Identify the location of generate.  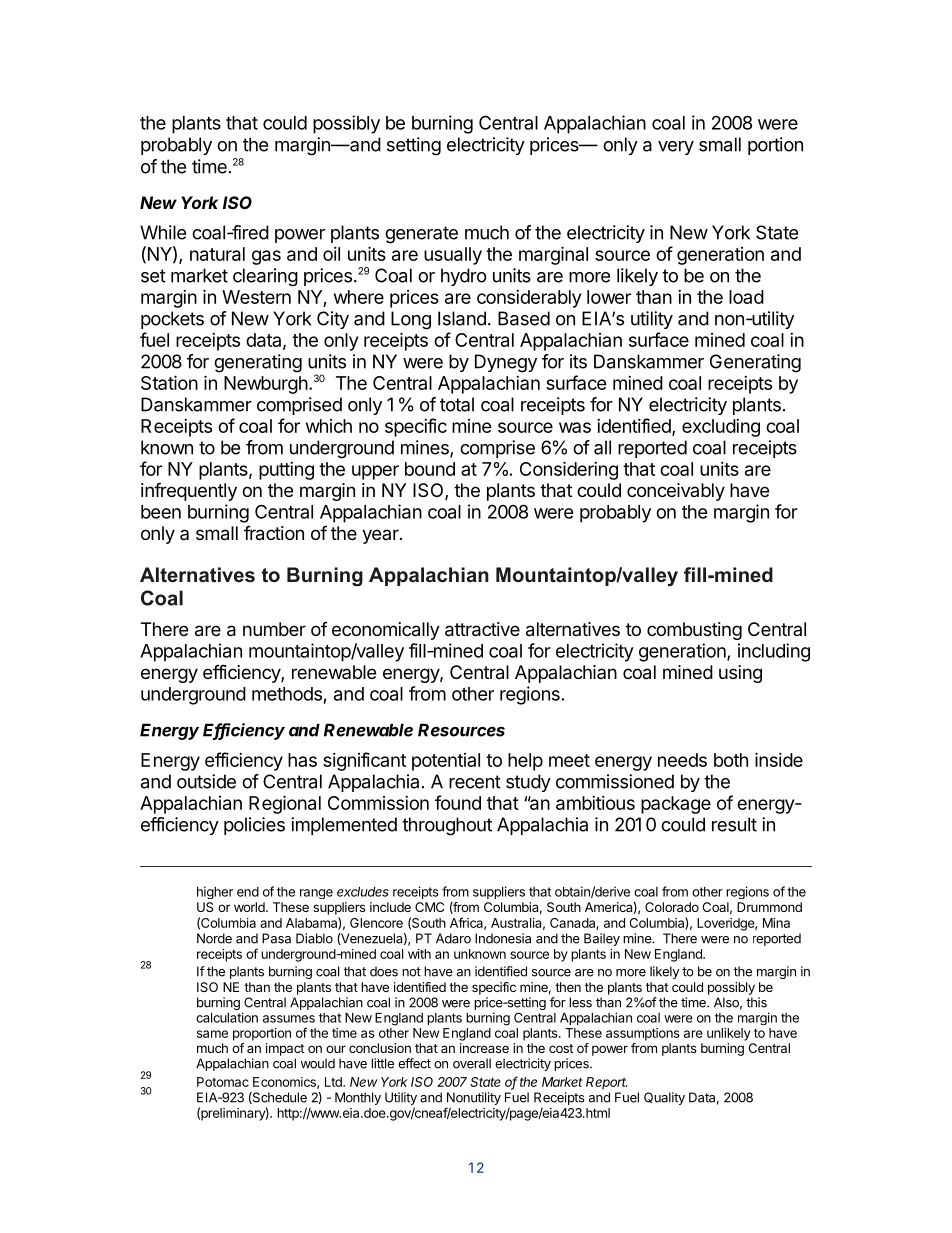
(421, 235).
